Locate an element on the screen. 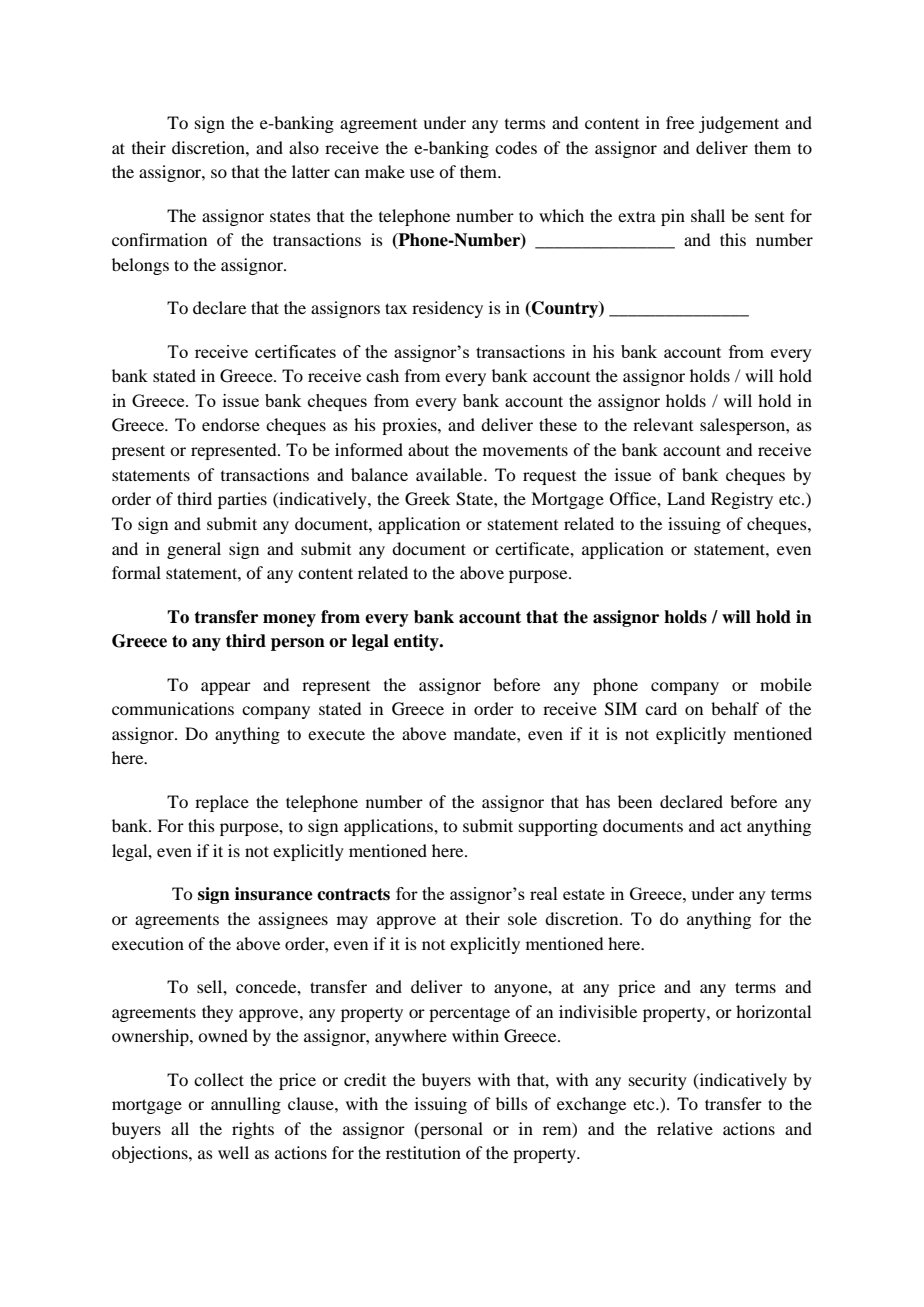 The width and height of the screenshot is (924, 1307). horizontal is located at coordinates (773, 1011).
